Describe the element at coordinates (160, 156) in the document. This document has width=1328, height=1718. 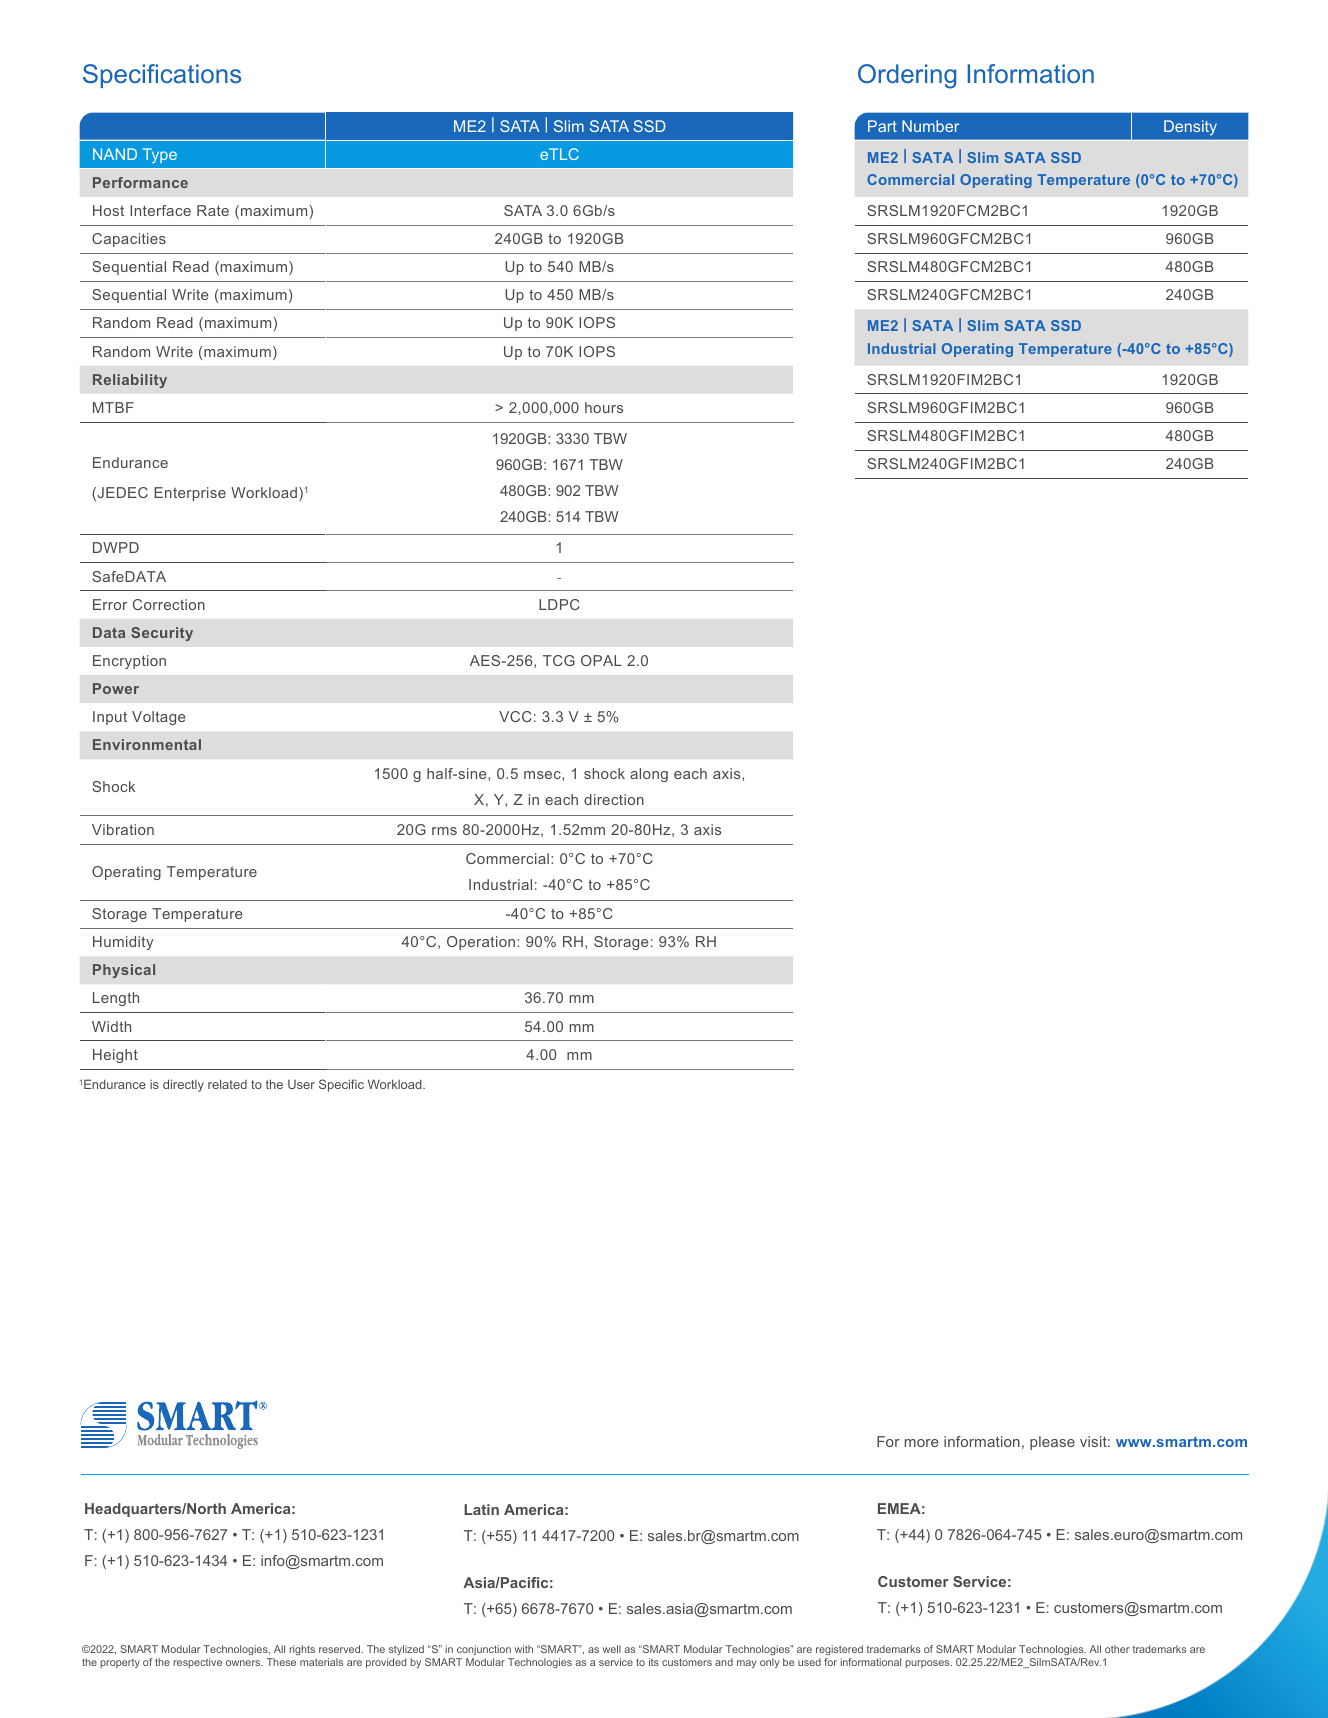
I see `Type` at that location.
